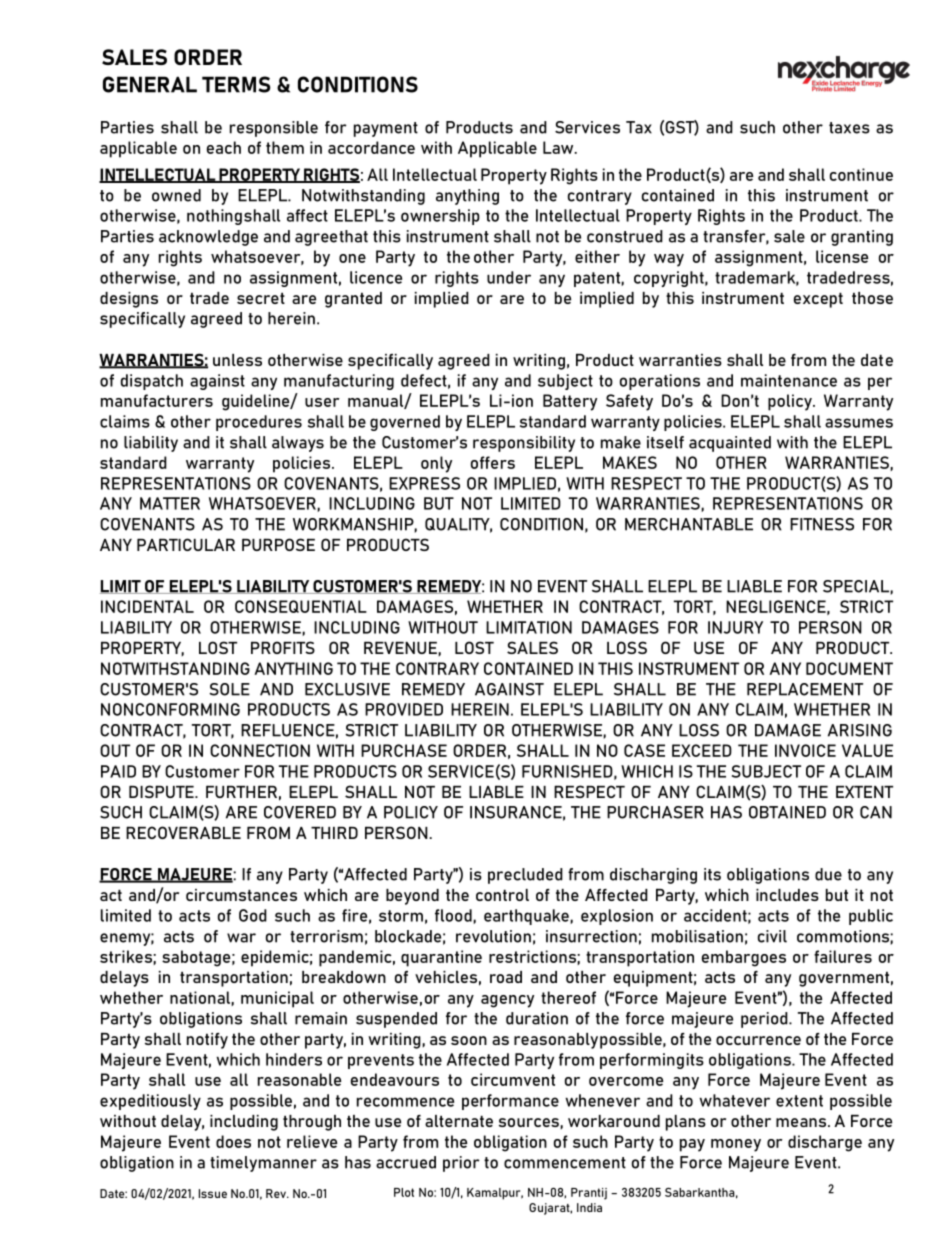  I want to click on PROVIDED, so click(404, 709).
